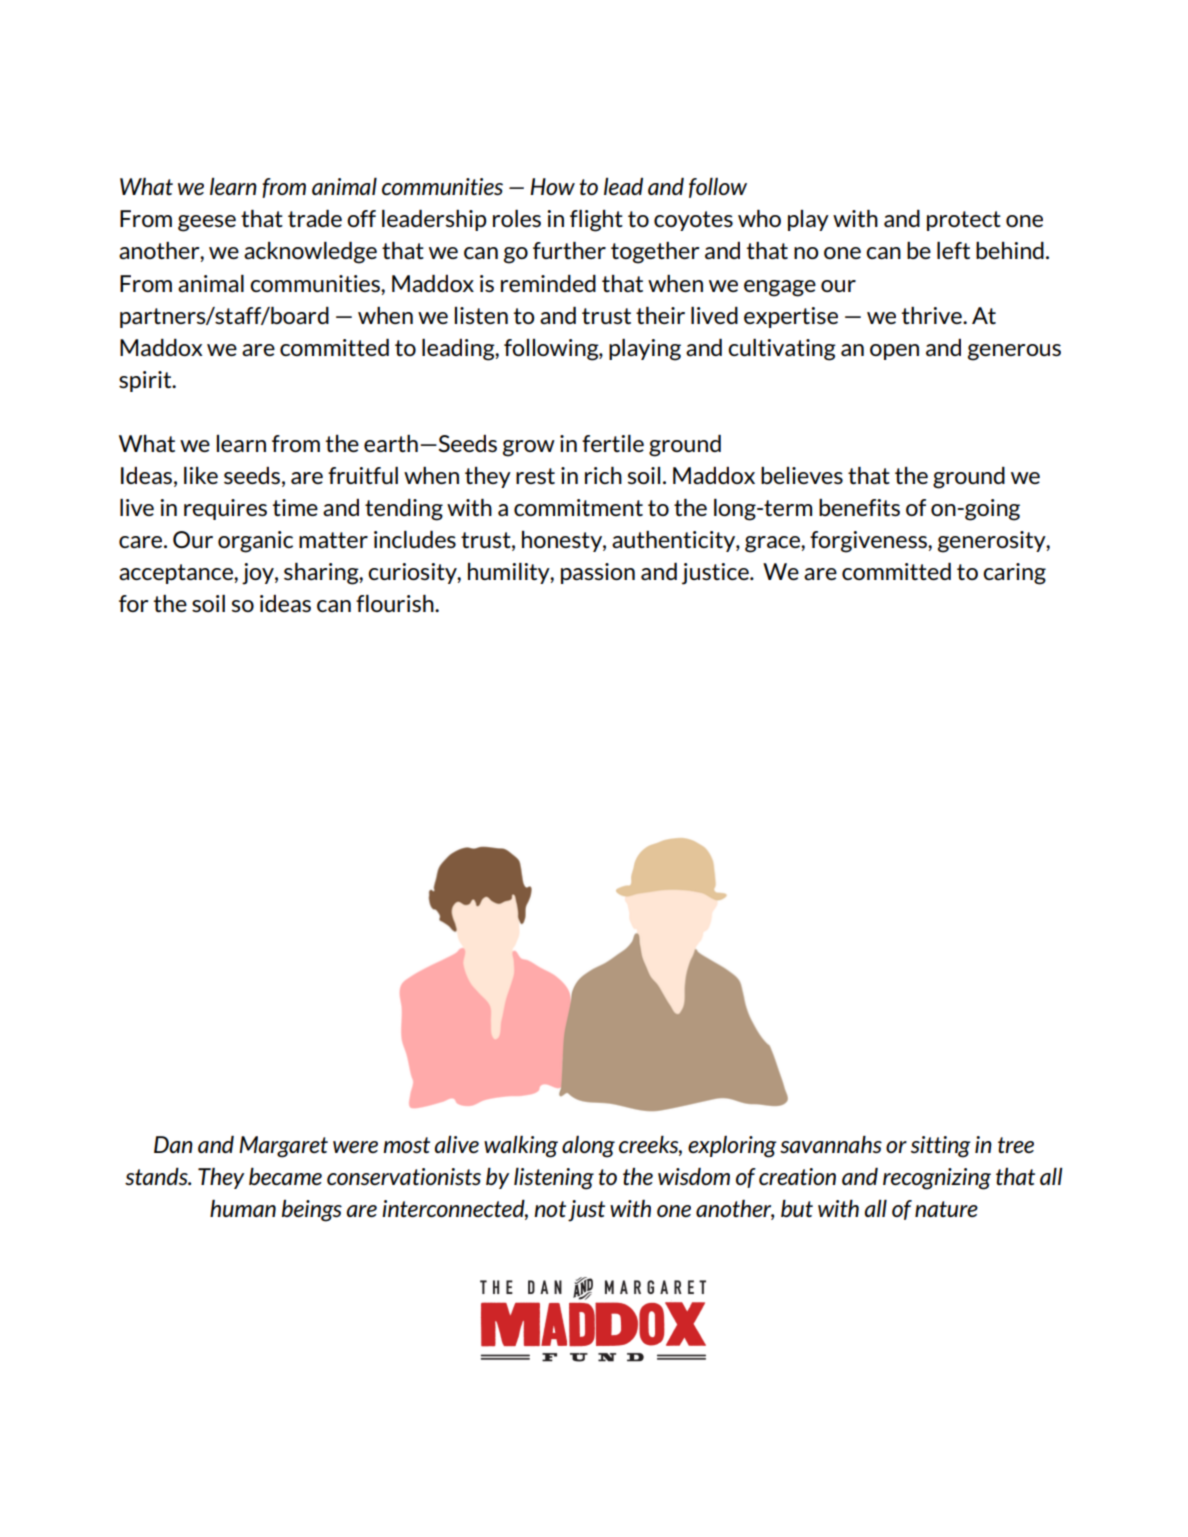 This screenshot has width=1188, height=1537. What do you see at coordinates (207, 223) in the screenshot?
I see `geese` at bounding box center [207, 223].
